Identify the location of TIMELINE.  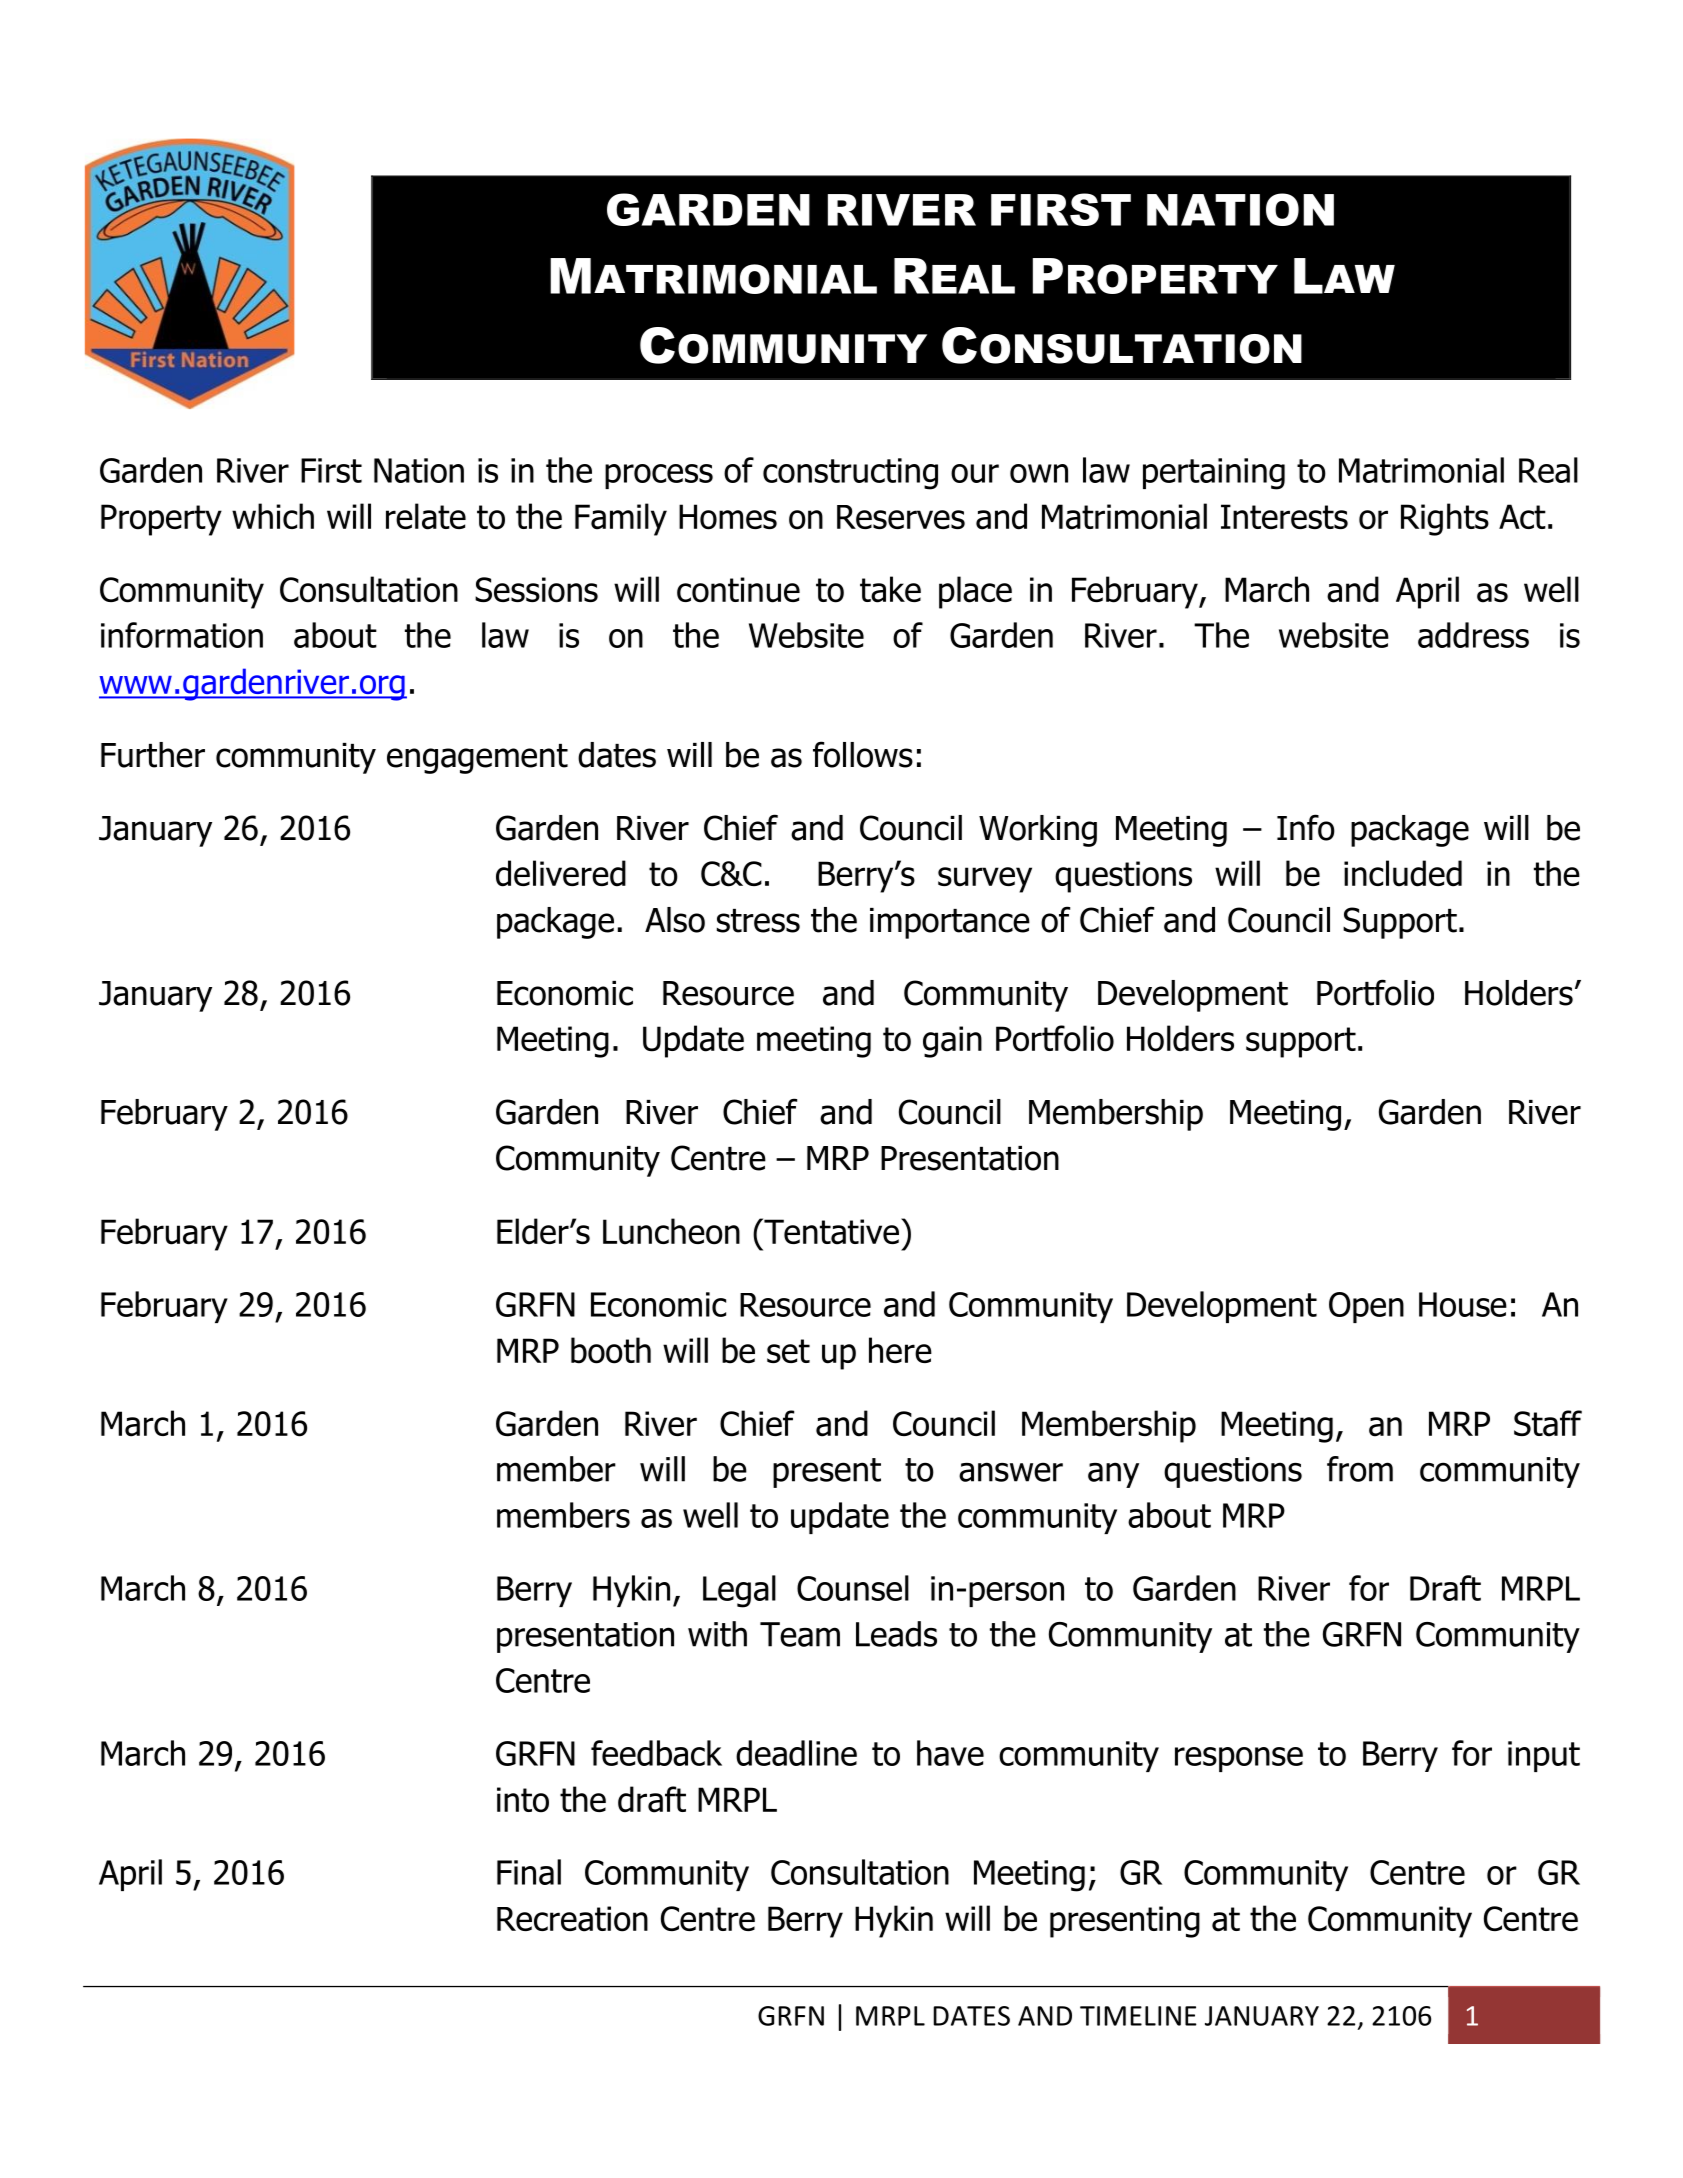
(1138, 2016).
